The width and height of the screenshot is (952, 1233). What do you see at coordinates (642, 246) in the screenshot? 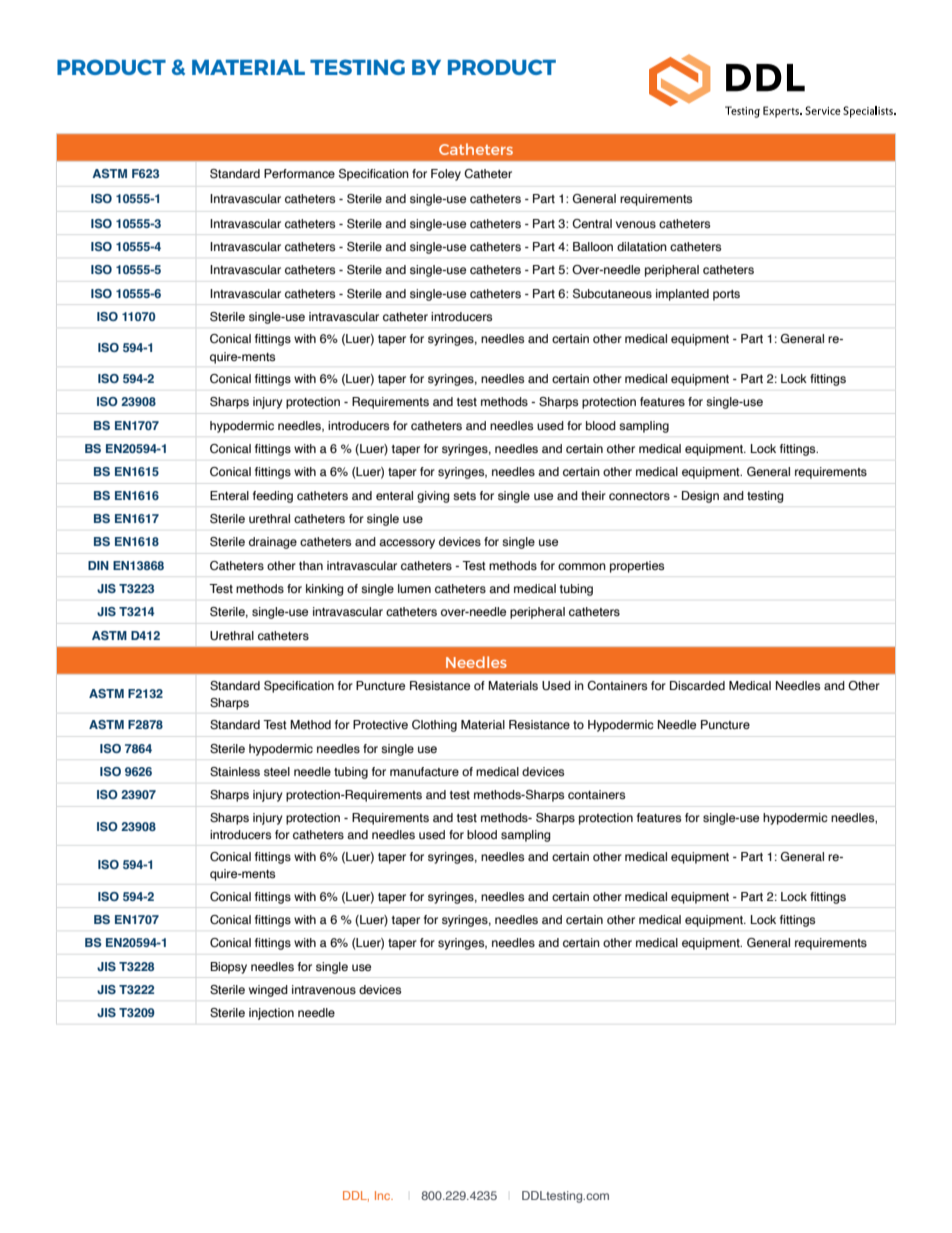
I see `dilatation` at bounding box center [642, 246].
